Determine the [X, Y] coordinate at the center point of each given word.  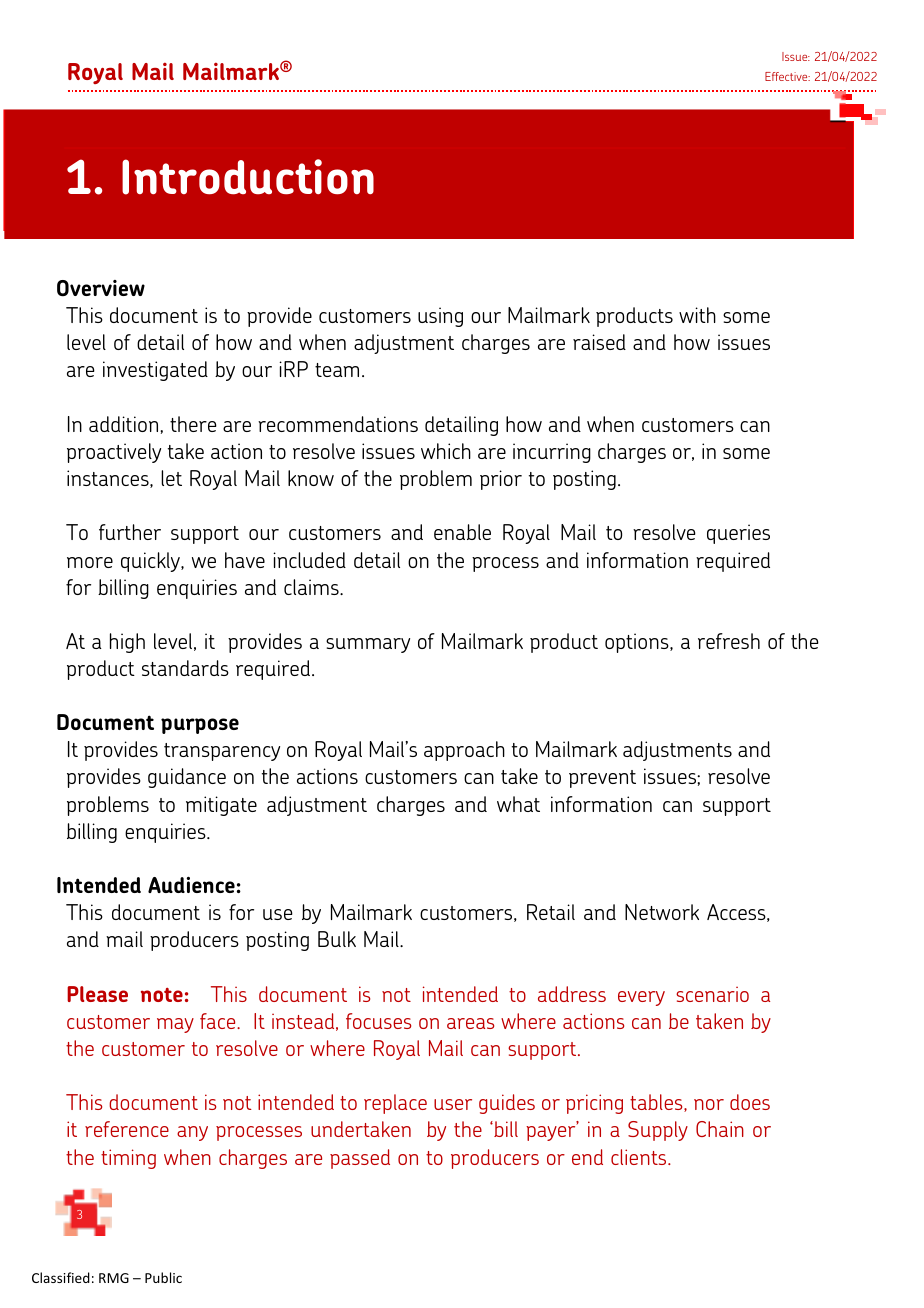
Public [163, 1277]
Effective [787, 76]
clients [640, 1157]
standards [185, 668]
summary [368, 645]
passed [360, 1159]
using [440, 317]
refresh [729, 641]
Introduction [248, 177]
